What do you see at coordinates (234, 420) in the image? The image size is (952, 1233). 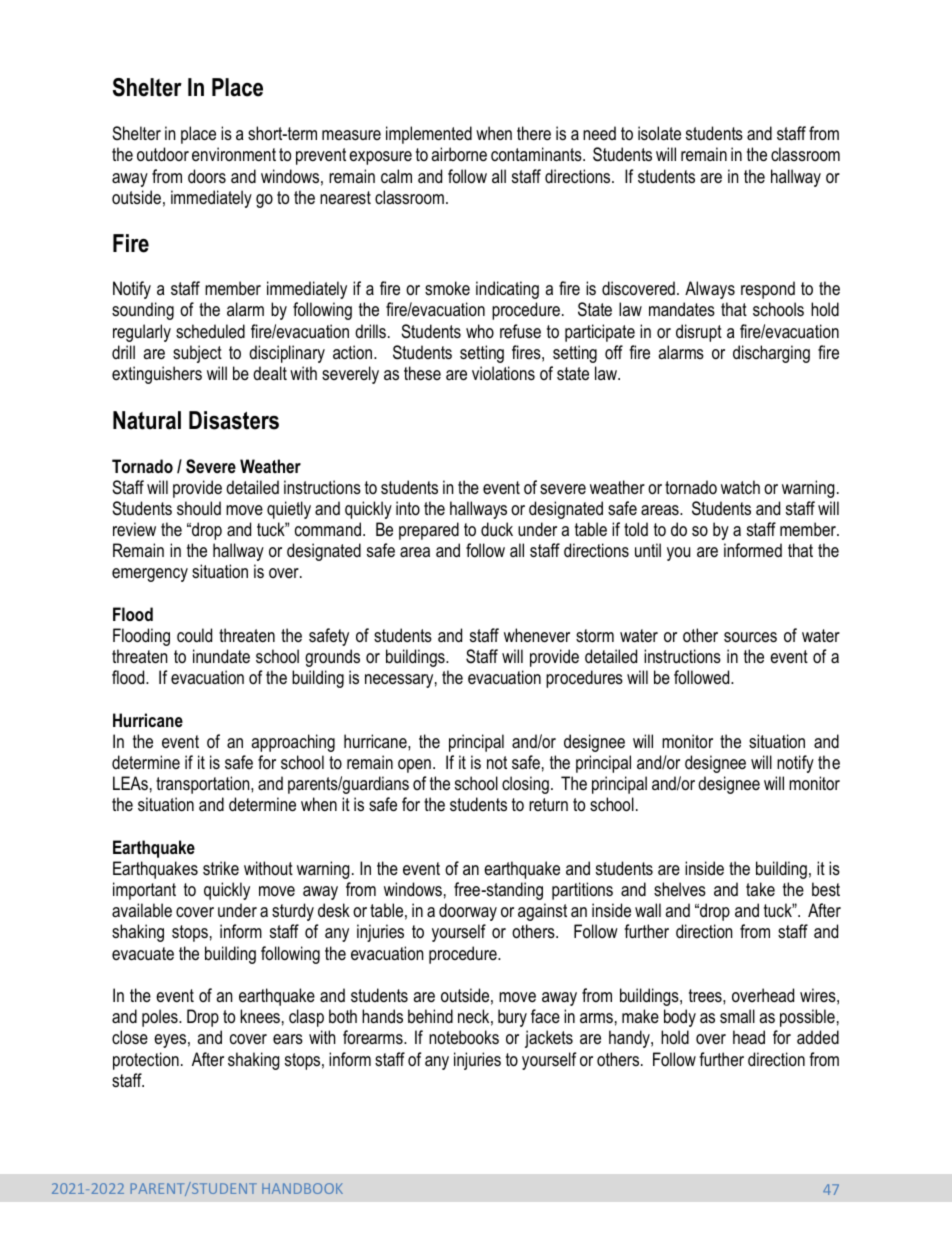 I see `Disasters` at bounding box center [234, 420].
